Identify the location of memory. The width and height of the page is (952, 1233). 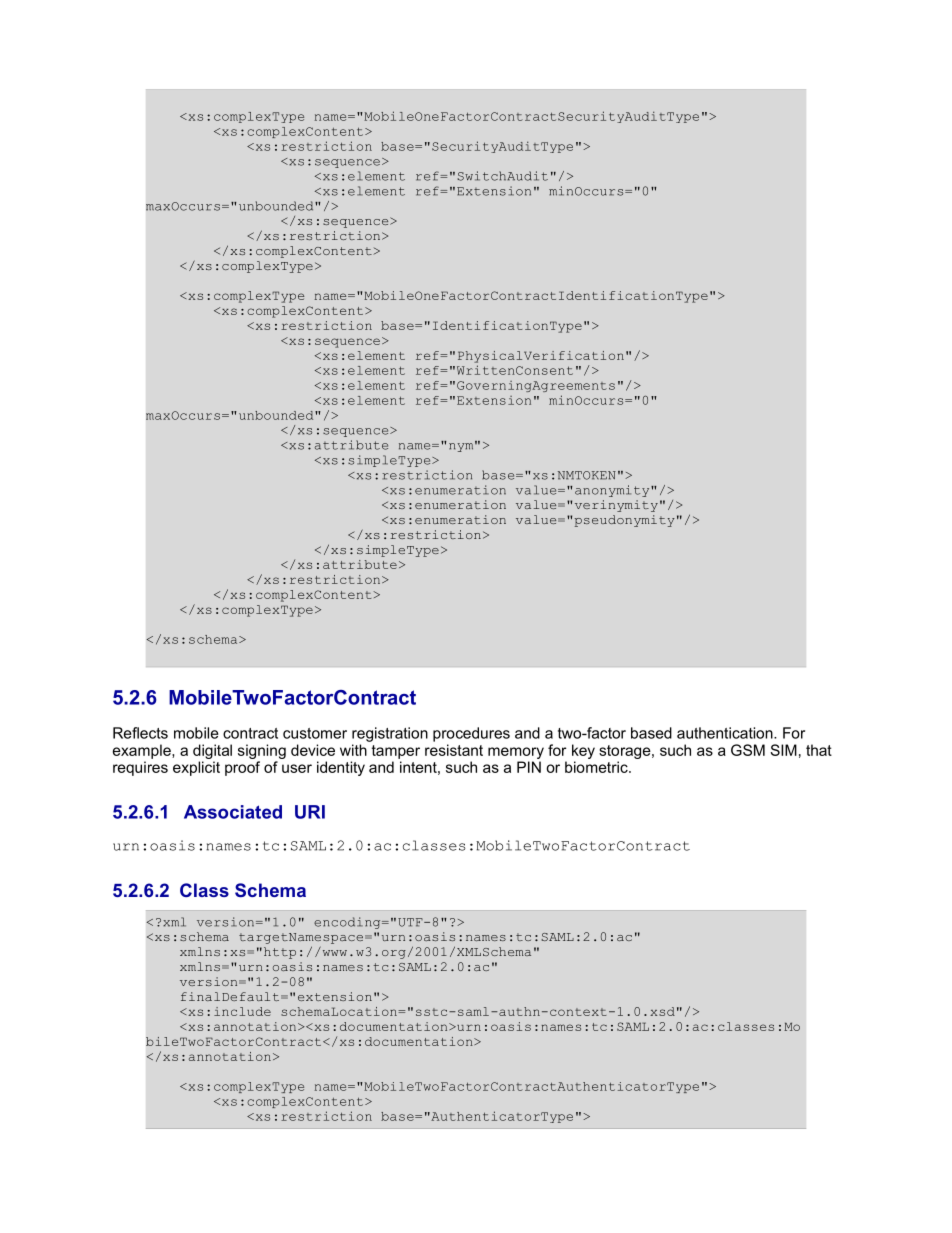
(516, 753).
